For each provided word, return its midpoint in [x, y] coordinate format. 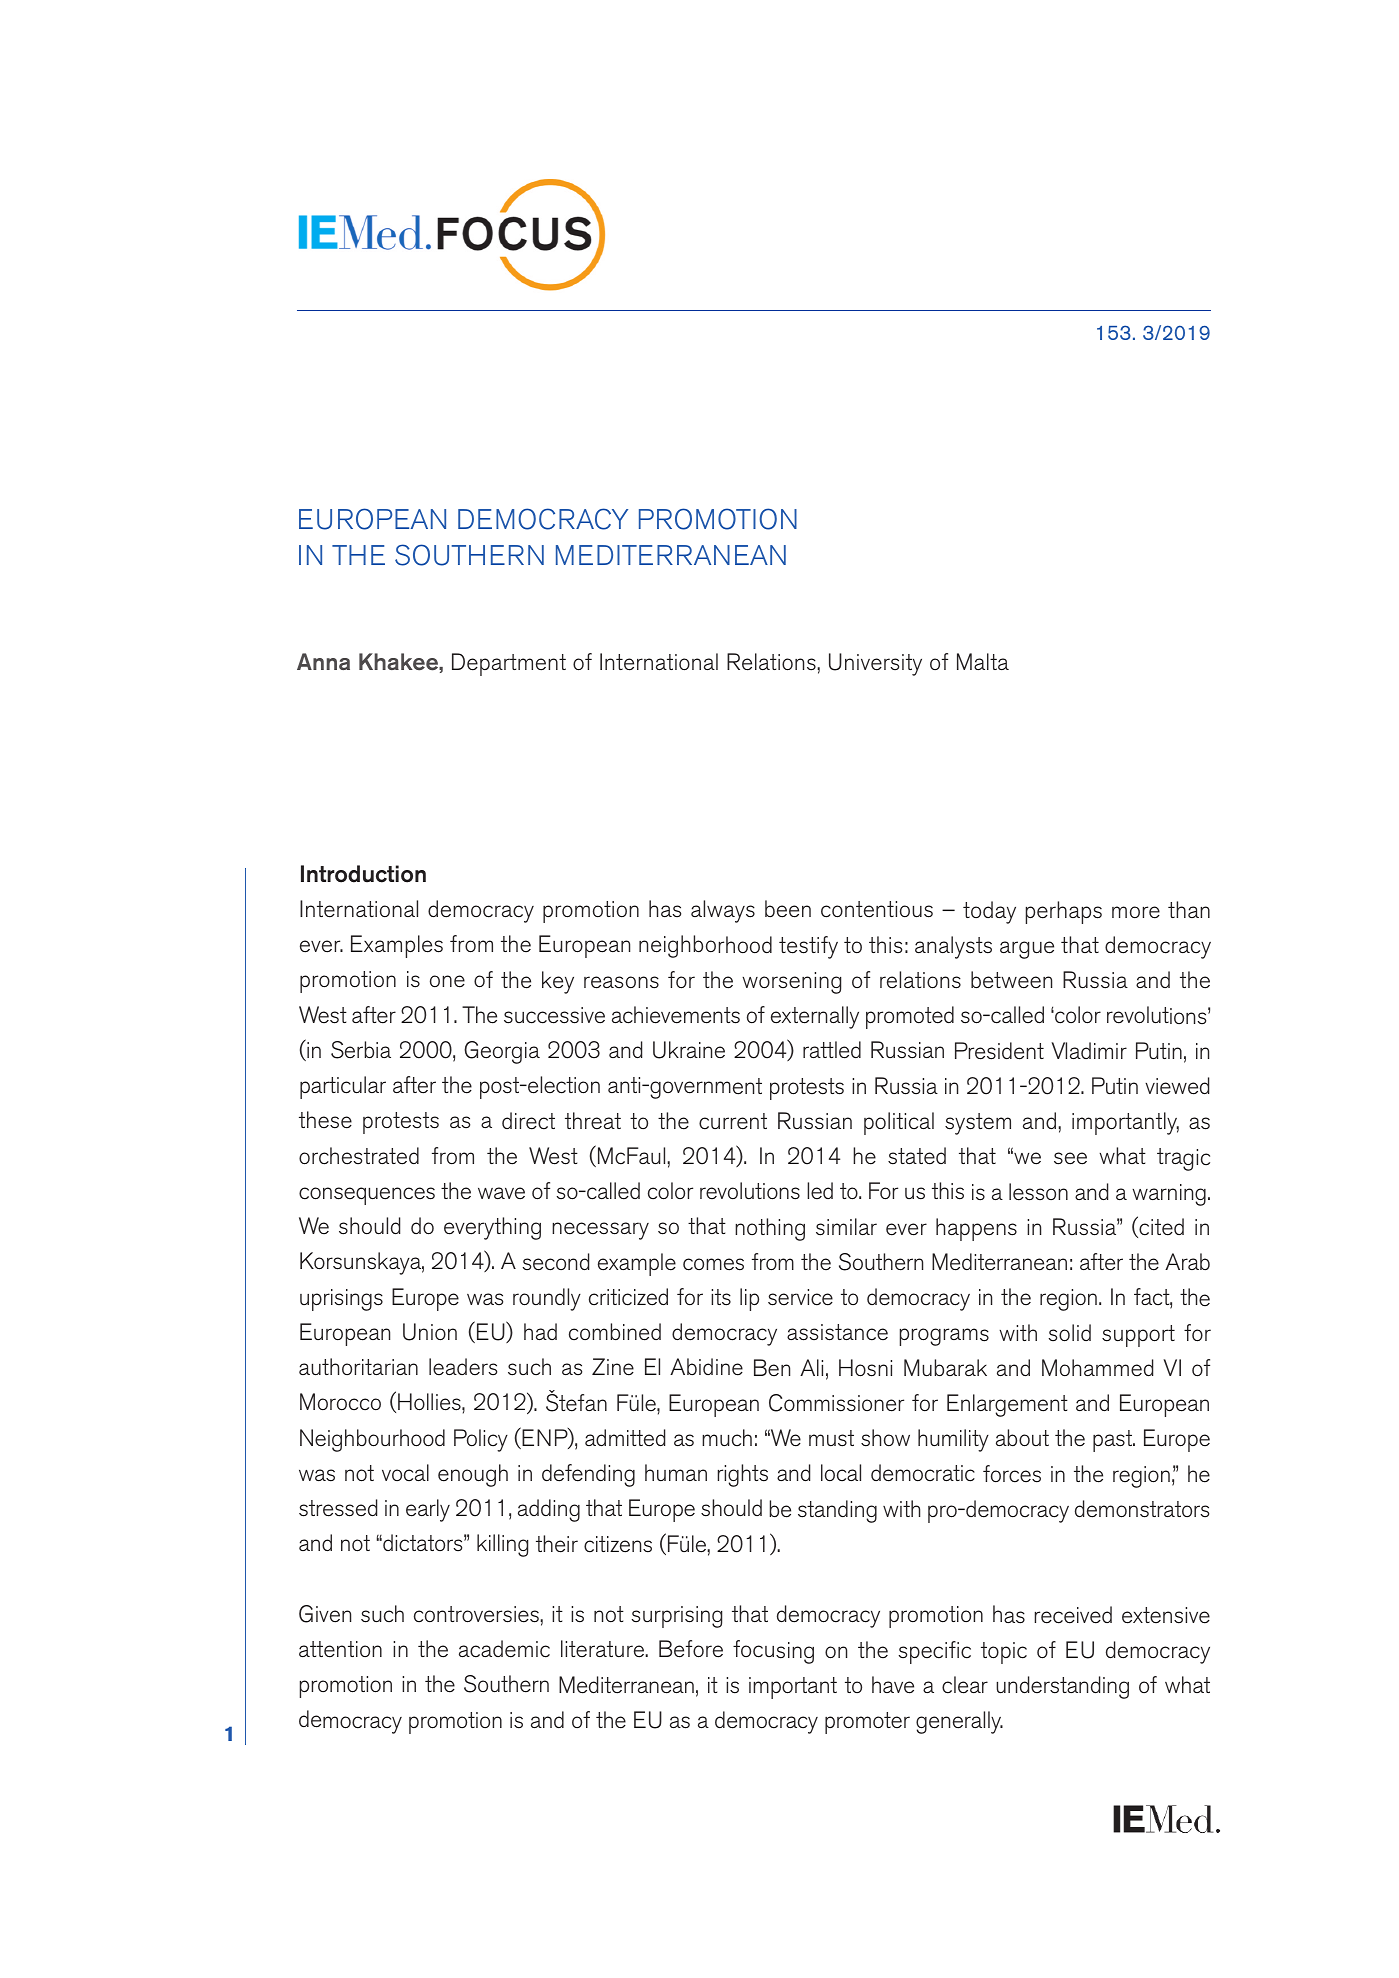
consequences [367, 1196]
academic [504, 1649]
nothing [770, 1229]
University [875, 664]
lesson [1038, 1192]
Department [509, 664]
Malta [983, 661]
